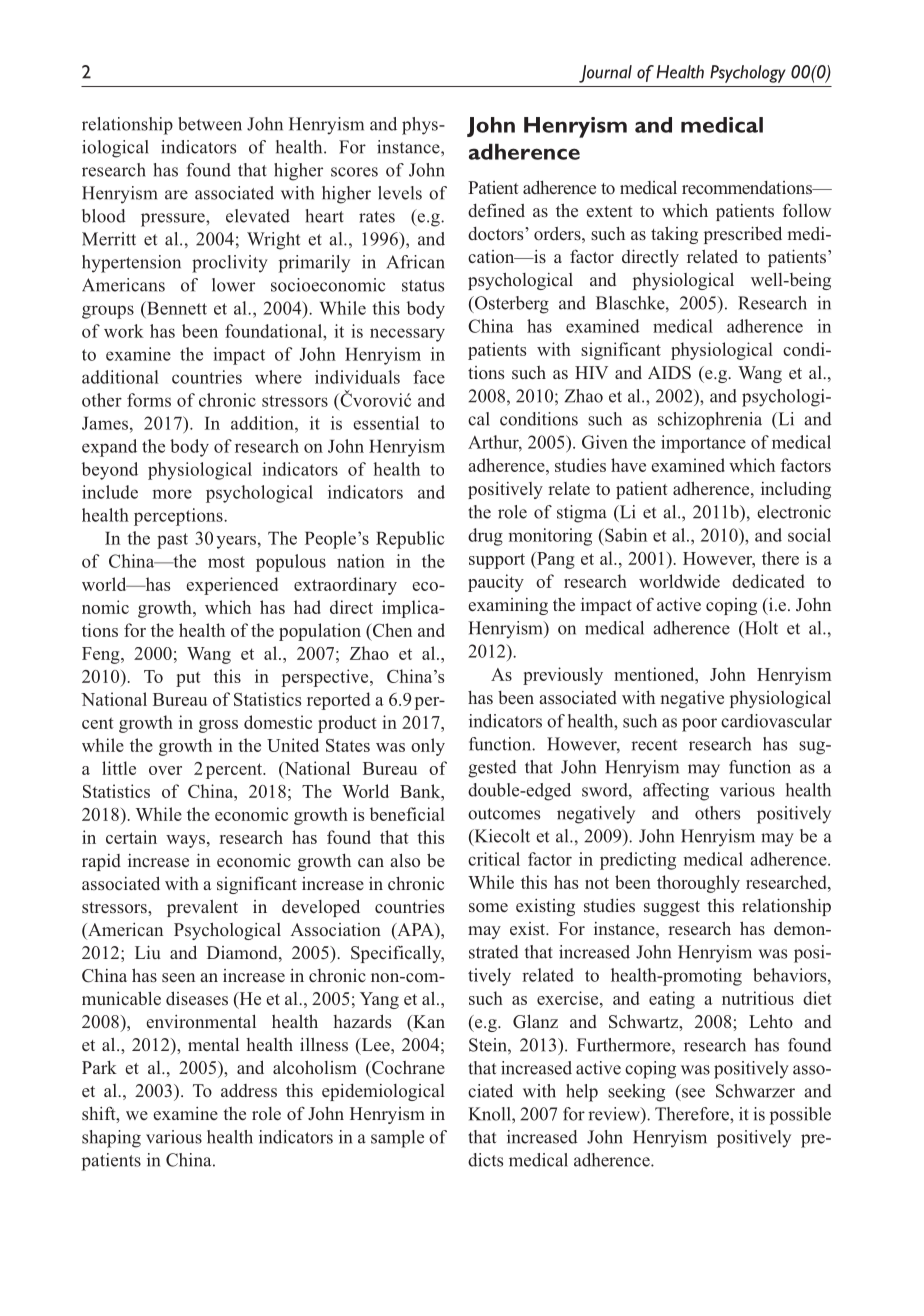 This screenshot has height=1316, width=924. What do you see at coordinates (676, 792) in the screenshot?
I see `affecting` at bounding box center [676, 792].
